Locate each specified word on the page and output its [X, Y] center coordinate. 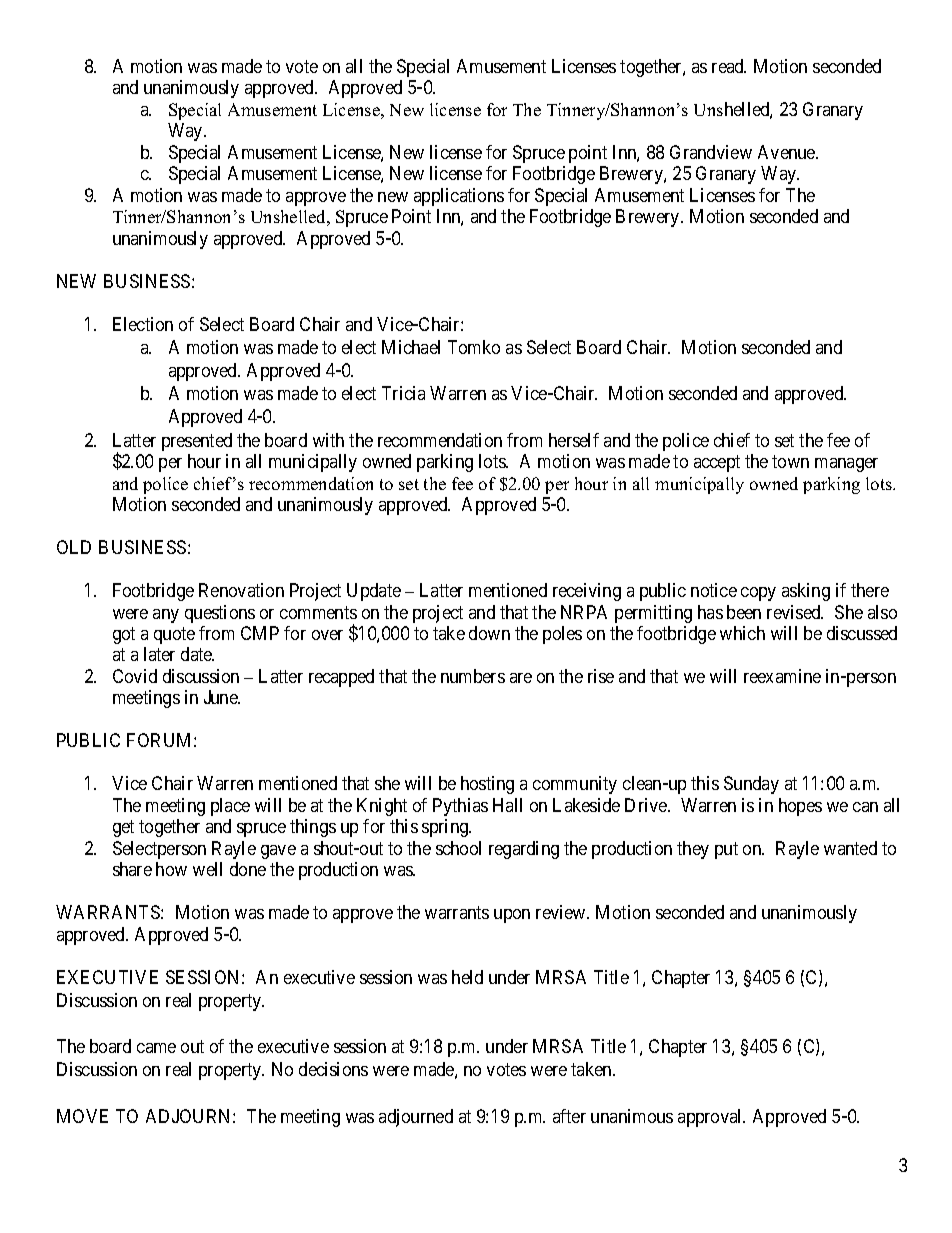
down [489, 633]
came [156, 1048]
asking [806, 592]
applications [459, 197]
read [729, 66]
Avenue [787, 152]
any [166, 616]
